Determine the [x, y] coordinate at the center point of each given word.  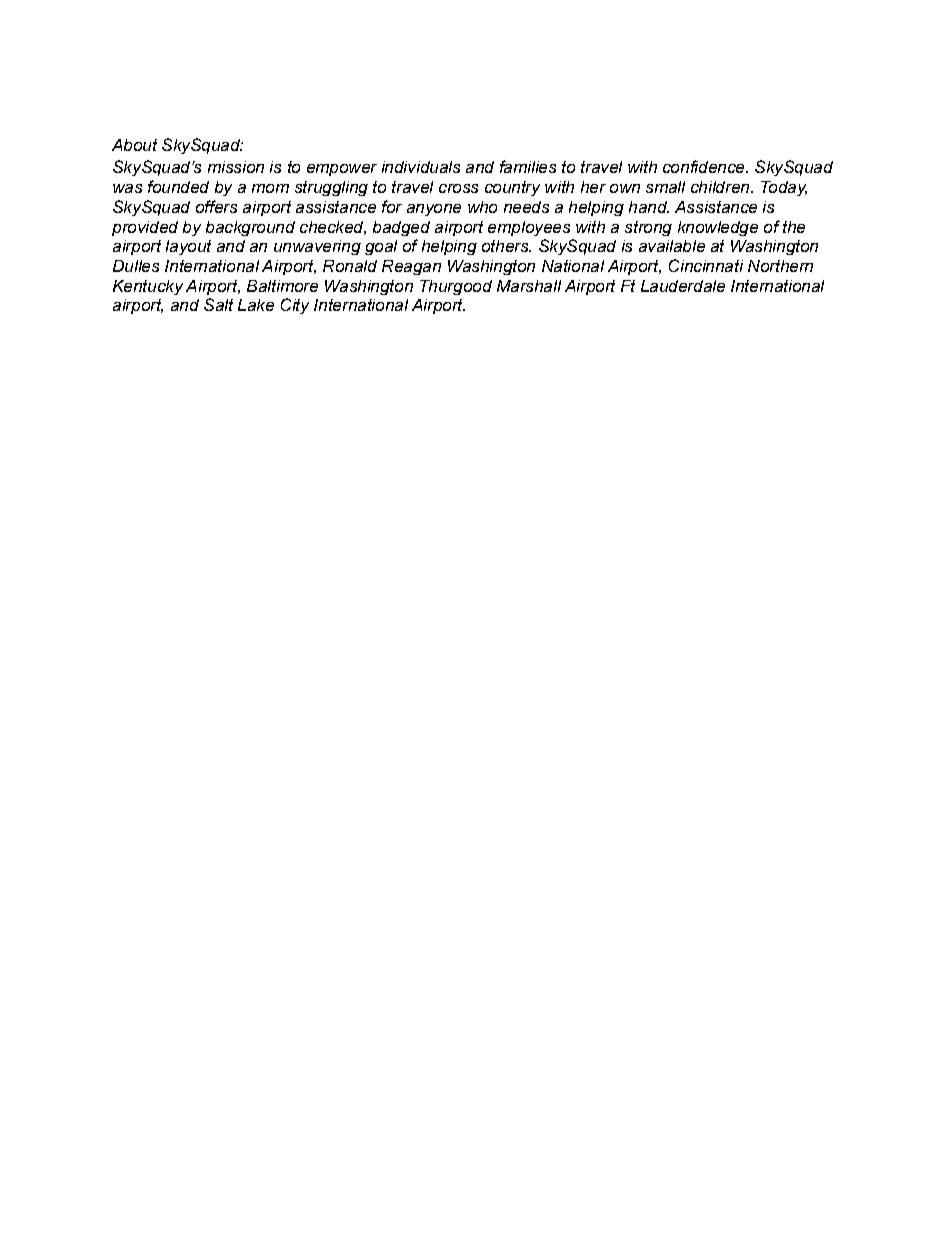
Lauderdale [683, 286]
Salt [218, 304]
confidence [705, 166]
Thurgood [456, 287]
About [134, 145]
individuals [421, 167]
